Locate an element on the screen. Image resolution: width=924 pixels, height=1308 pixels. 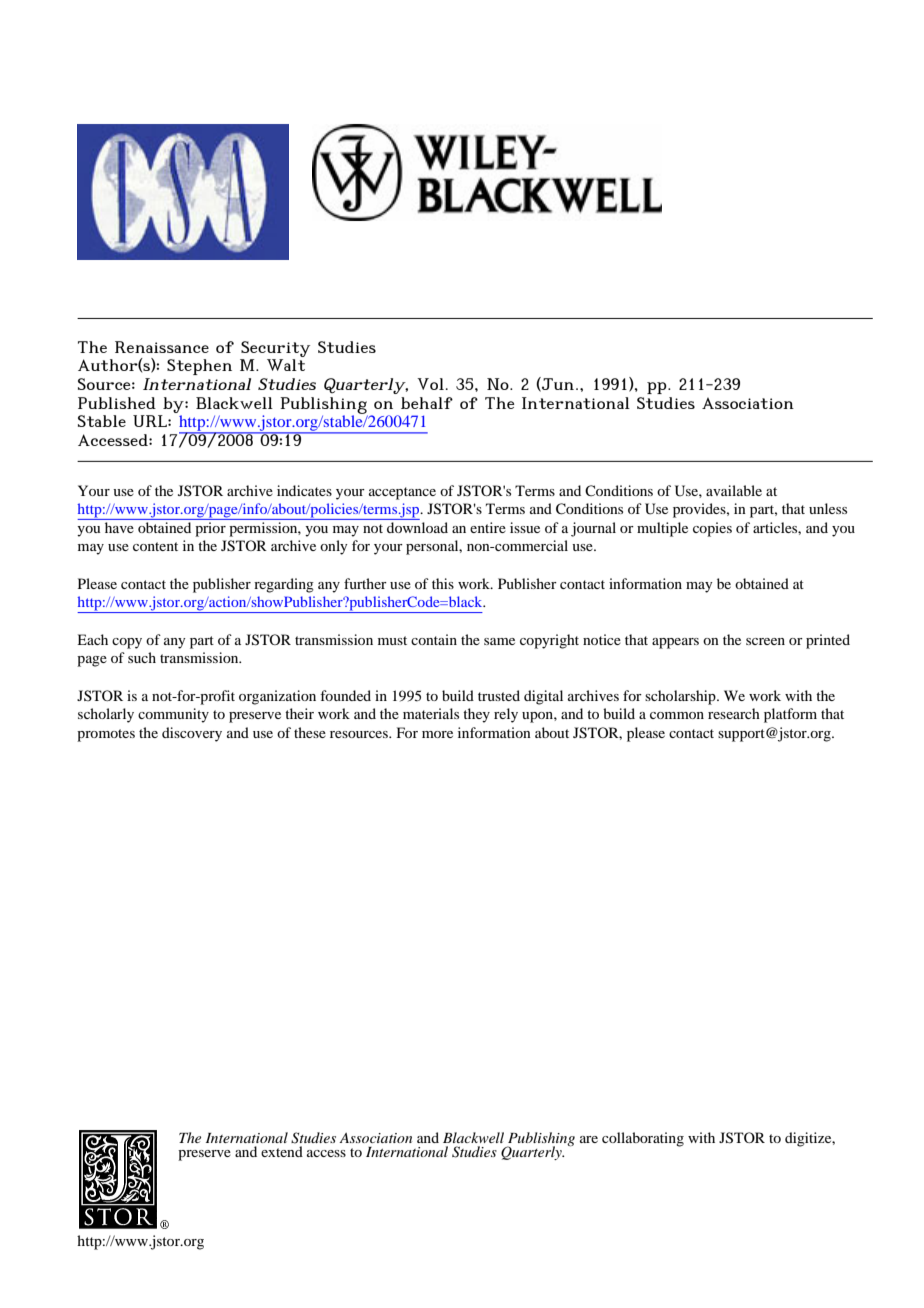
copies is located at coordinates (712, 529).
